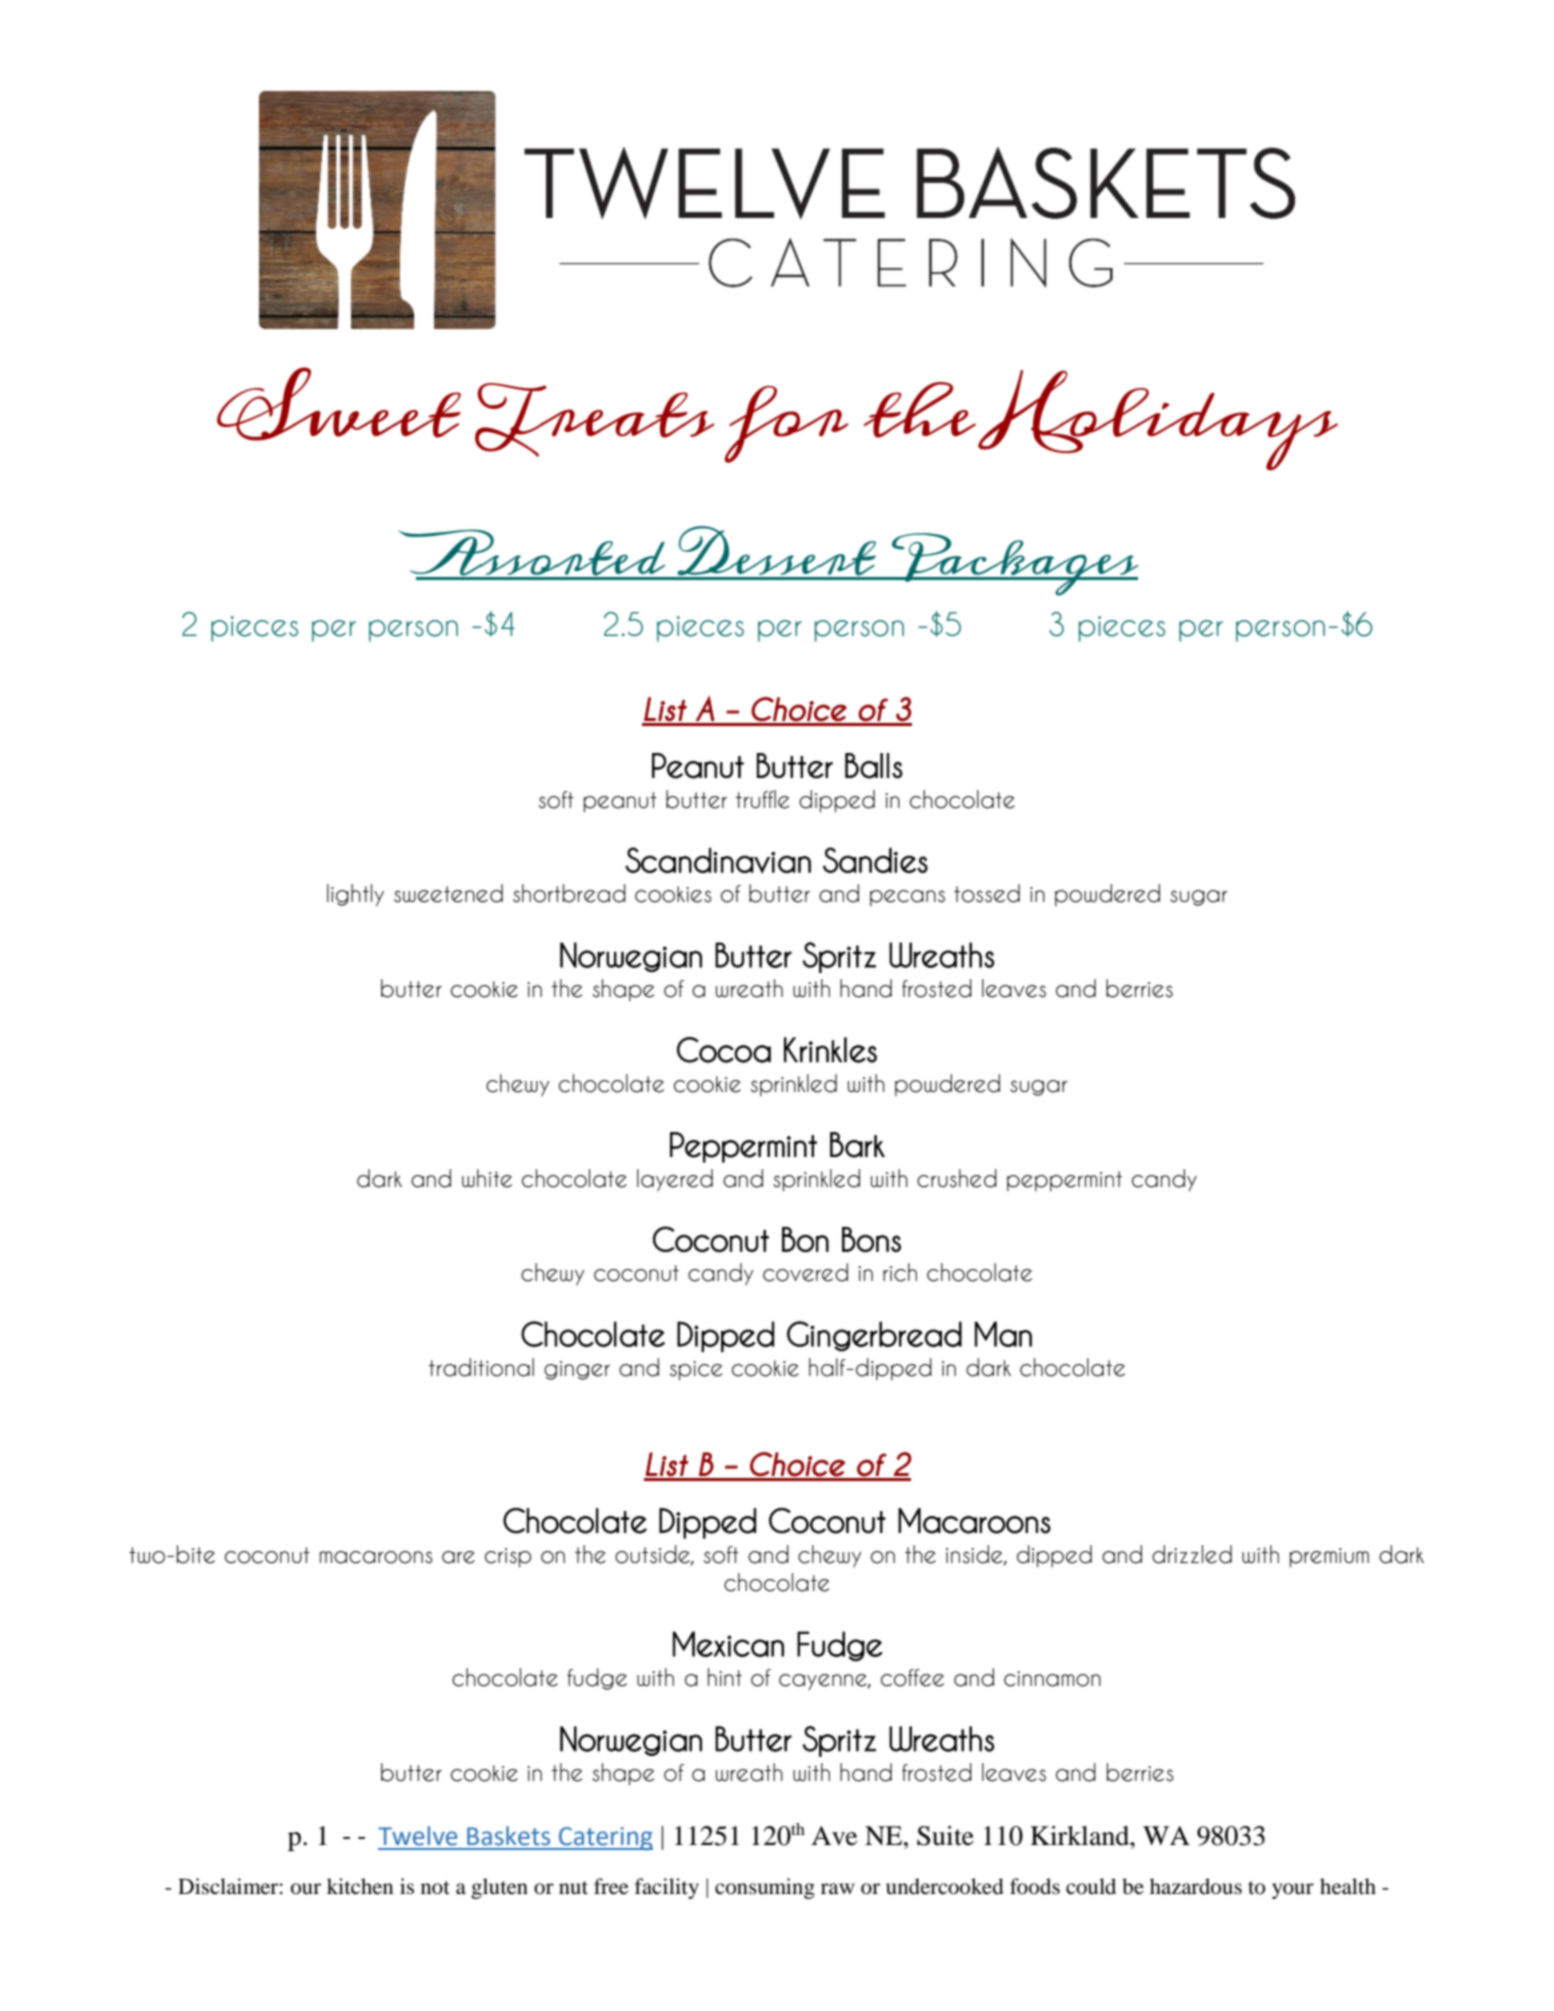  Describe the element at coordinates (957, 1178) in the page. I see `crushed` at that location.
